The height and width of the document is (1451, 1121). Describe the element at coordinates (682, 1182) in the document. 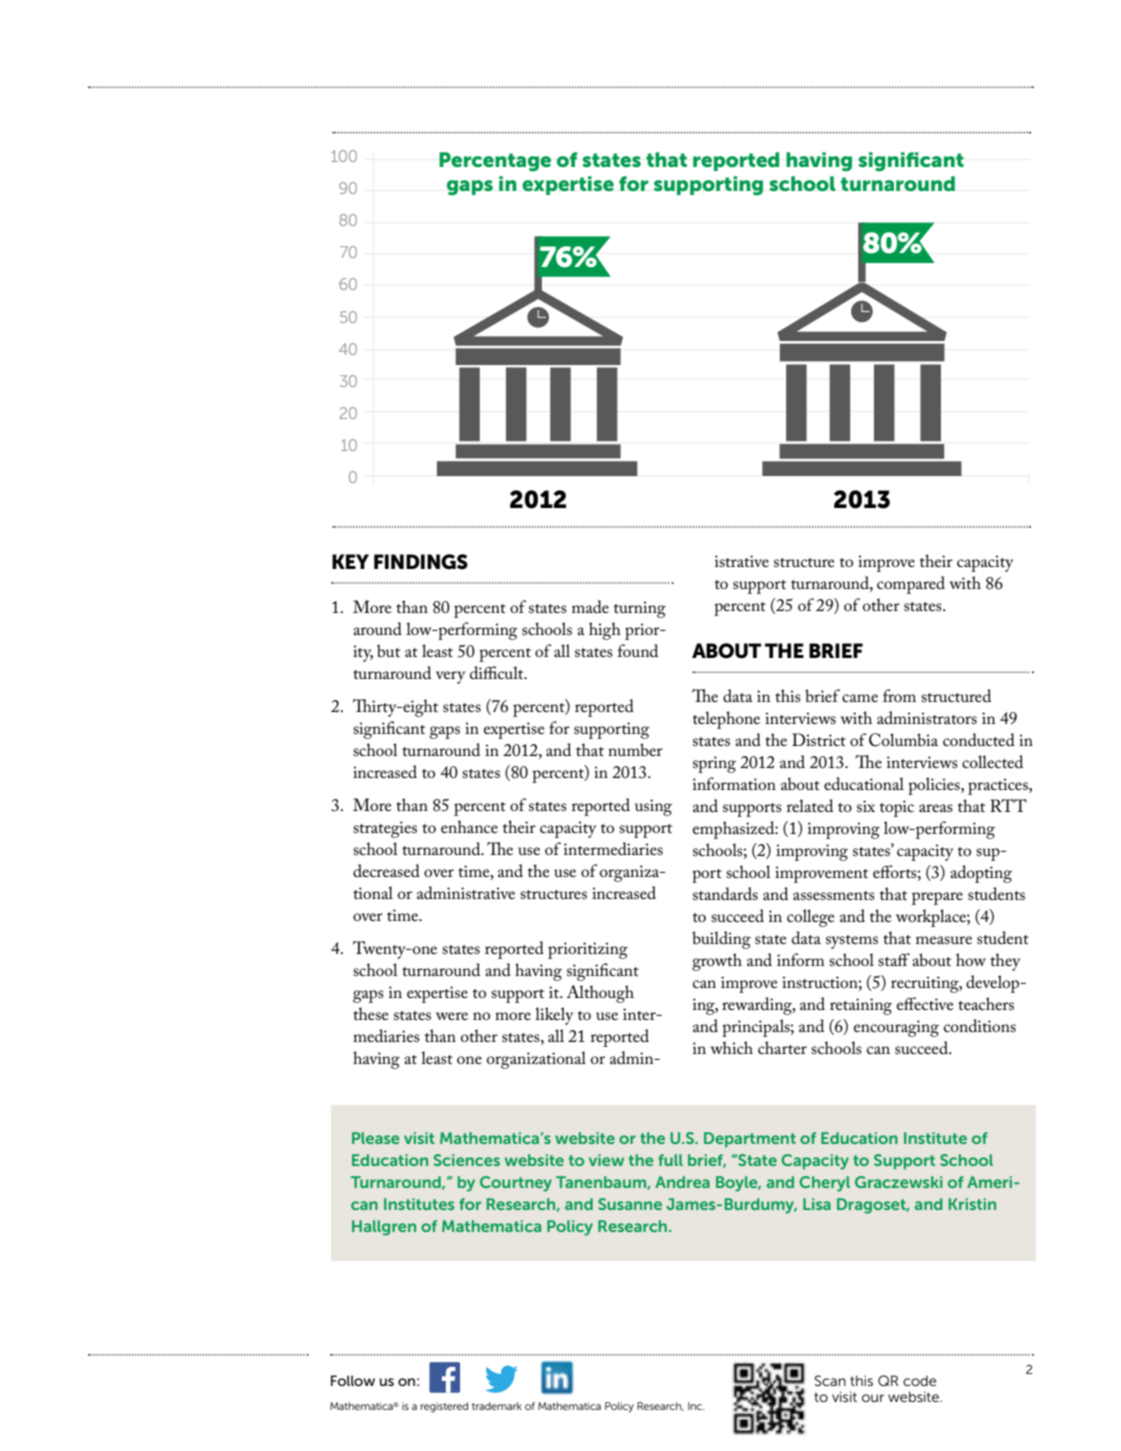

I see `Andrea` at that location.
